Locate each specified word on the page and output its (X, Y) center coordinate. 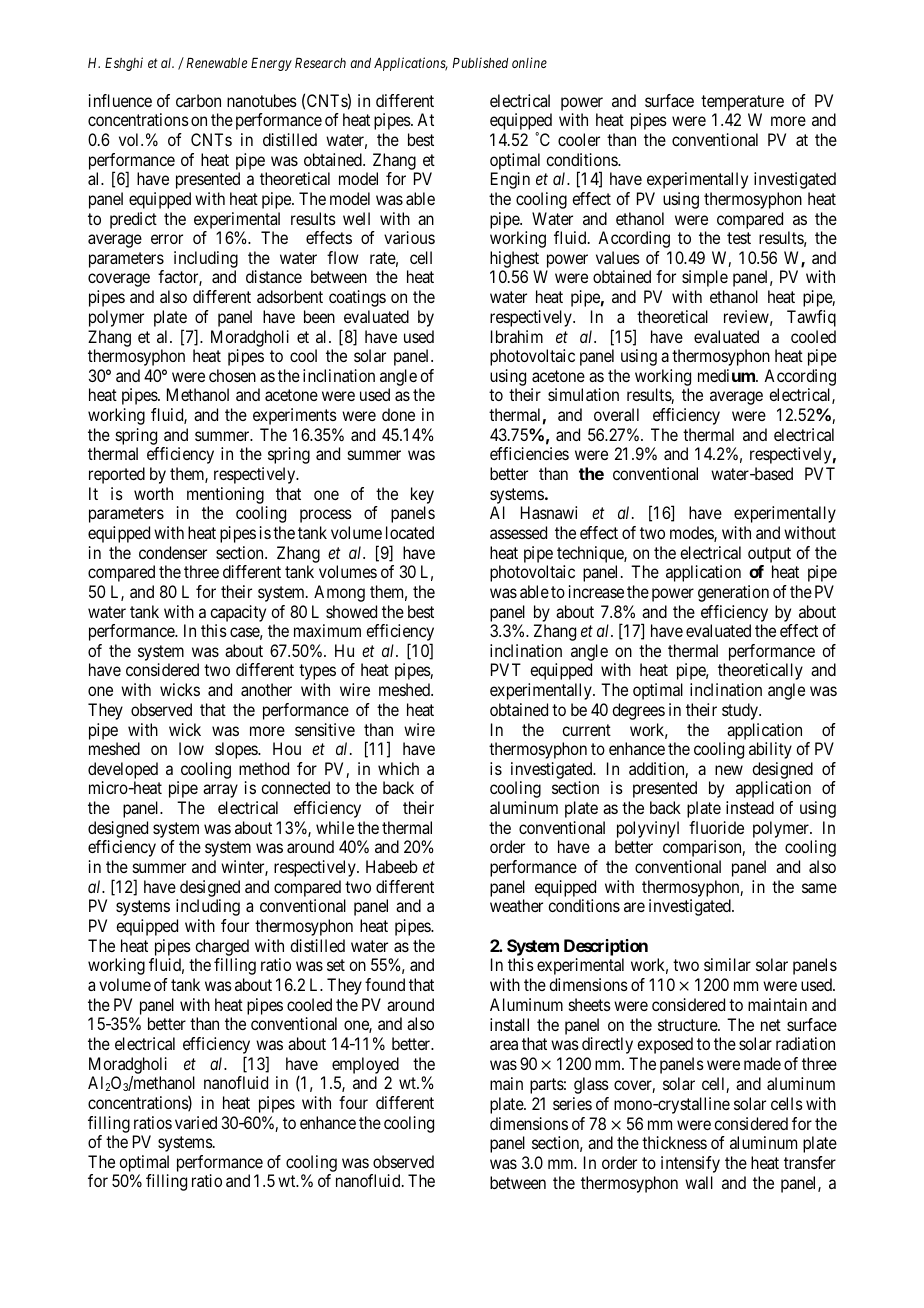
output (769, 555)
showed (351, 611)
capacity (238, 613)
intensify (690, 1164)
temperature (742, 103)
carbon (198, 100)
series (572, 1103)
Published (480, 62)
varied (196, 1122)
